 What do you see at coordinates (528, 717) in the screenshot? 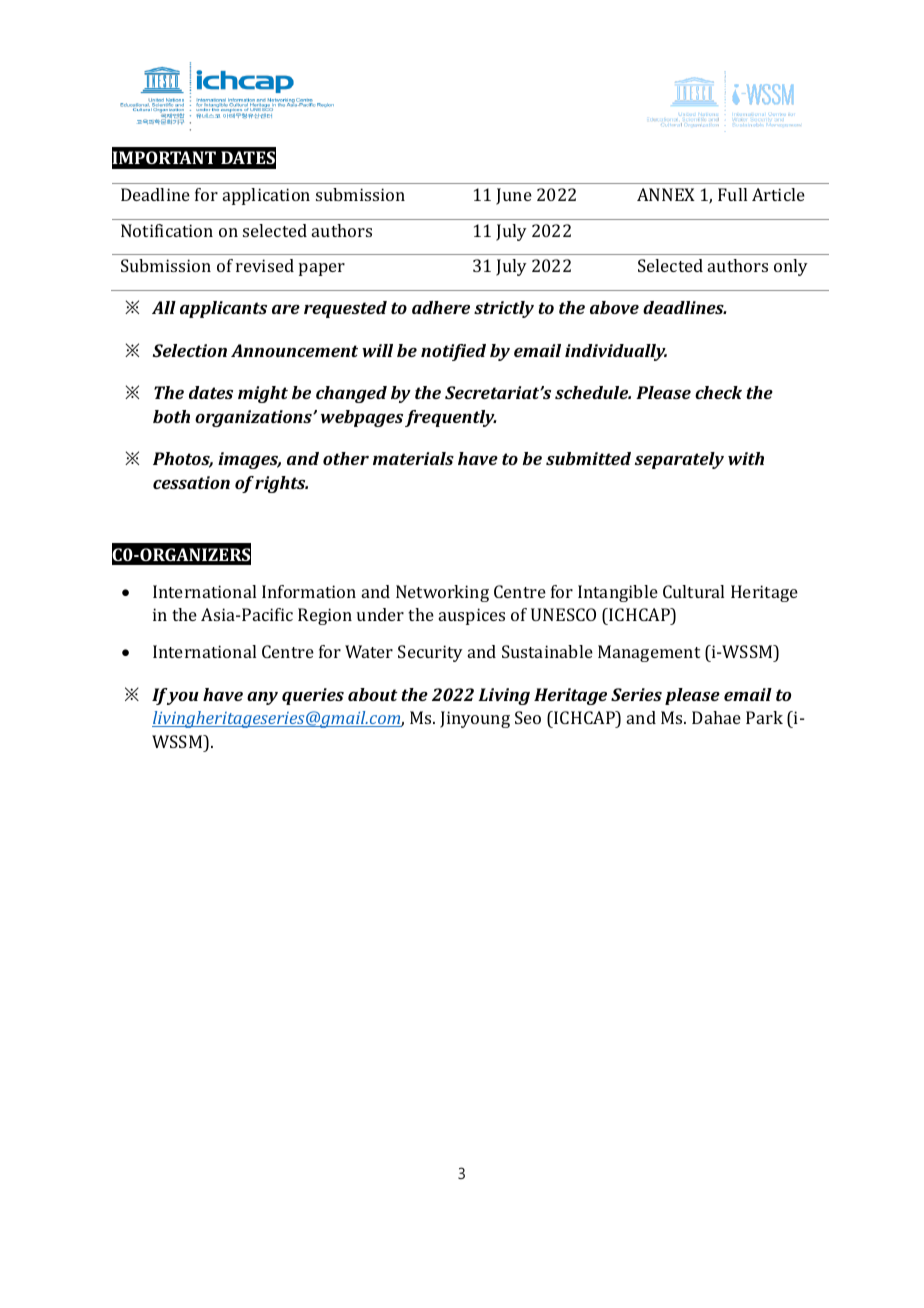
I see `Seo` at bounding box center [528, 717].
